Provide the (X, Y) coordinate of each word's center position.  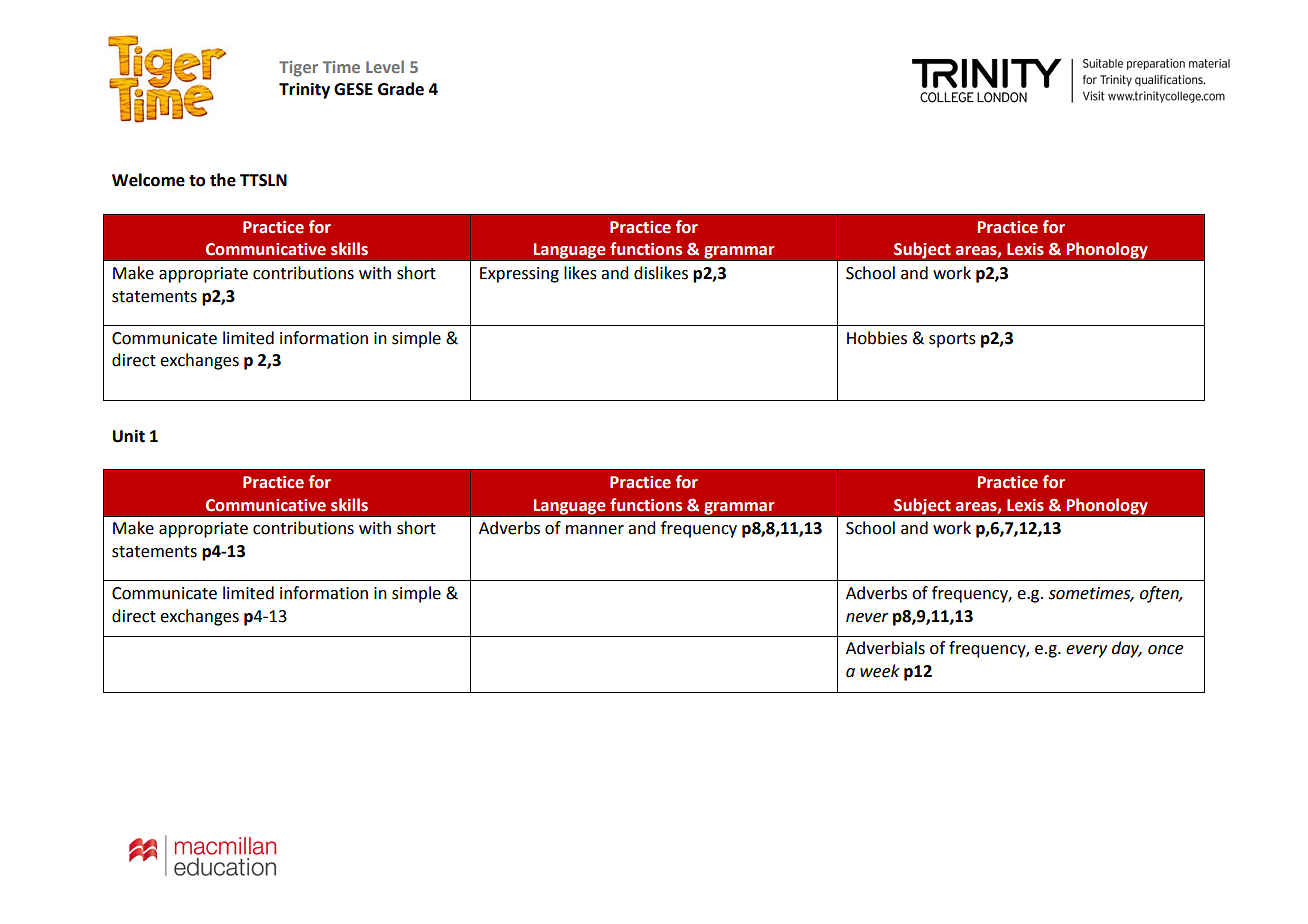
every (1086, 651)
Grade (401, 89)
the (223, 180)
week (880, 671)
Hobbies (877, 338)
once (1165, 650)
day (1126, 649)
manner (595, 530)
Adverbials (885, 648)
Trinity (304, 90)
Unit (129, 436)
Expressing (519, 275)
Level (385, 66)
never (867, 618)
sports (952, 340)
